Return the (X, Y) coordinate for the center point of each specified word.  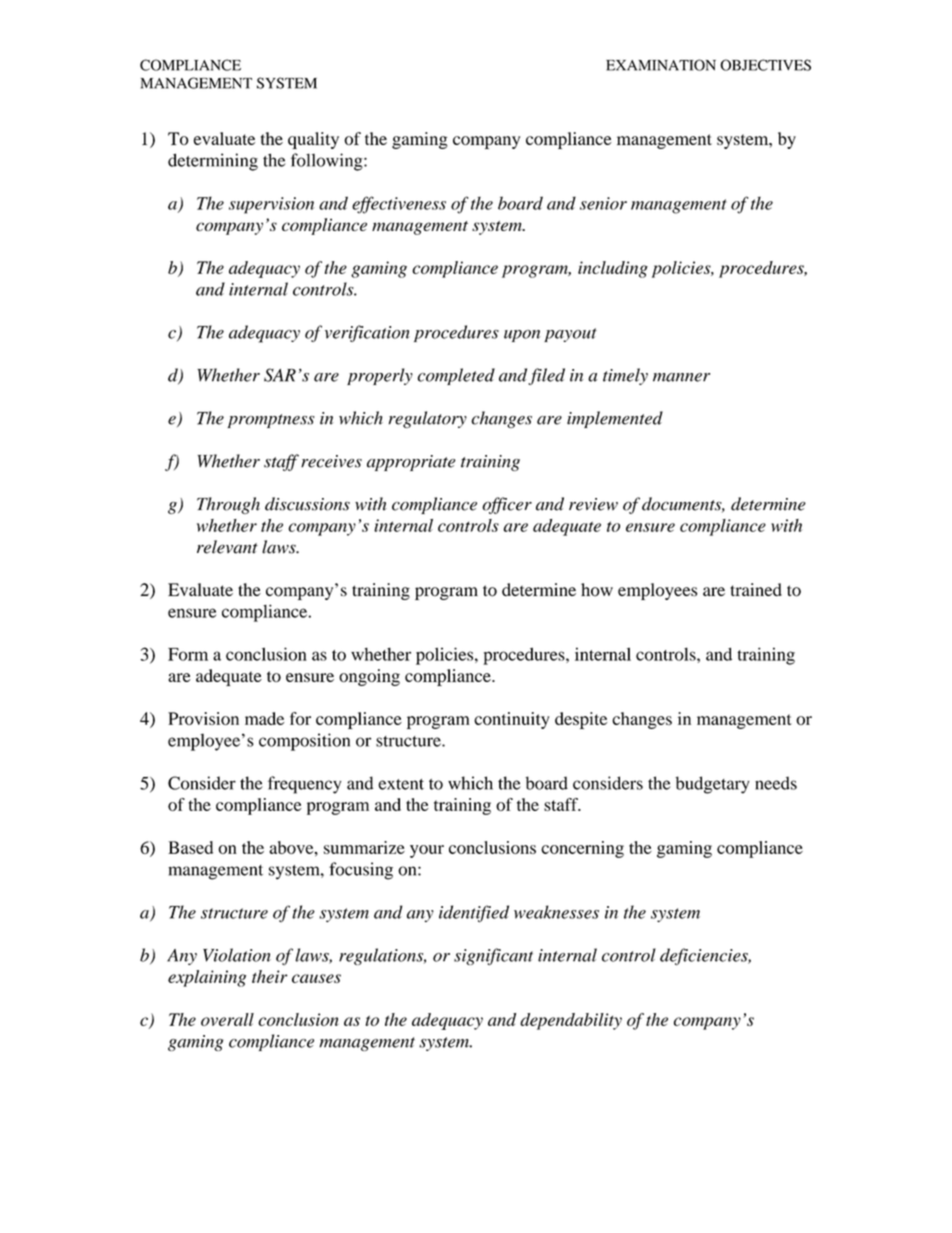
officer (507, 505)
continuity (511, 720)
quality (313, 140)
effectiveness (399, 205)
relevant (227, 547)
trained (756, 589)
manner (681, 377)
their (270, 976)
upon (522, 336)
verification (367, 333)
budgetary (712, 785)
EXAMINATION (661, 65)
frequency (304, 785)
